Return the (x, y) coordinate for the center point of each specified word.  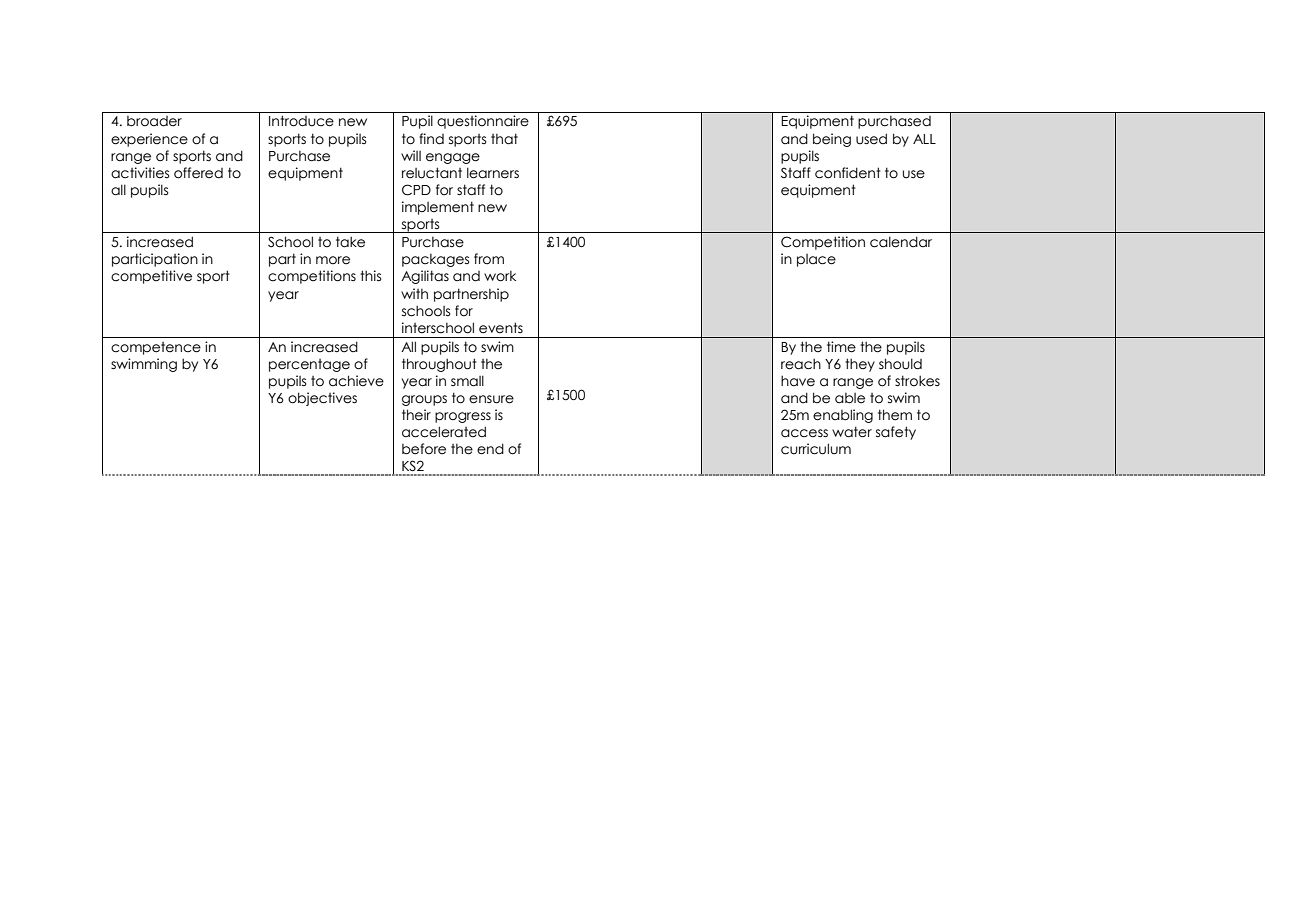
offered (198, 173)
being (832, 140)
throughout (439, 365)
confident (848, 173)
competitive (151, 277)
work (500, 276)
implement (438, 208)
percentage (309, 365)
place (816, 260)
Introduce (301, 121)
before (424, 449)
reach (801, 364)
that (504, 139)
